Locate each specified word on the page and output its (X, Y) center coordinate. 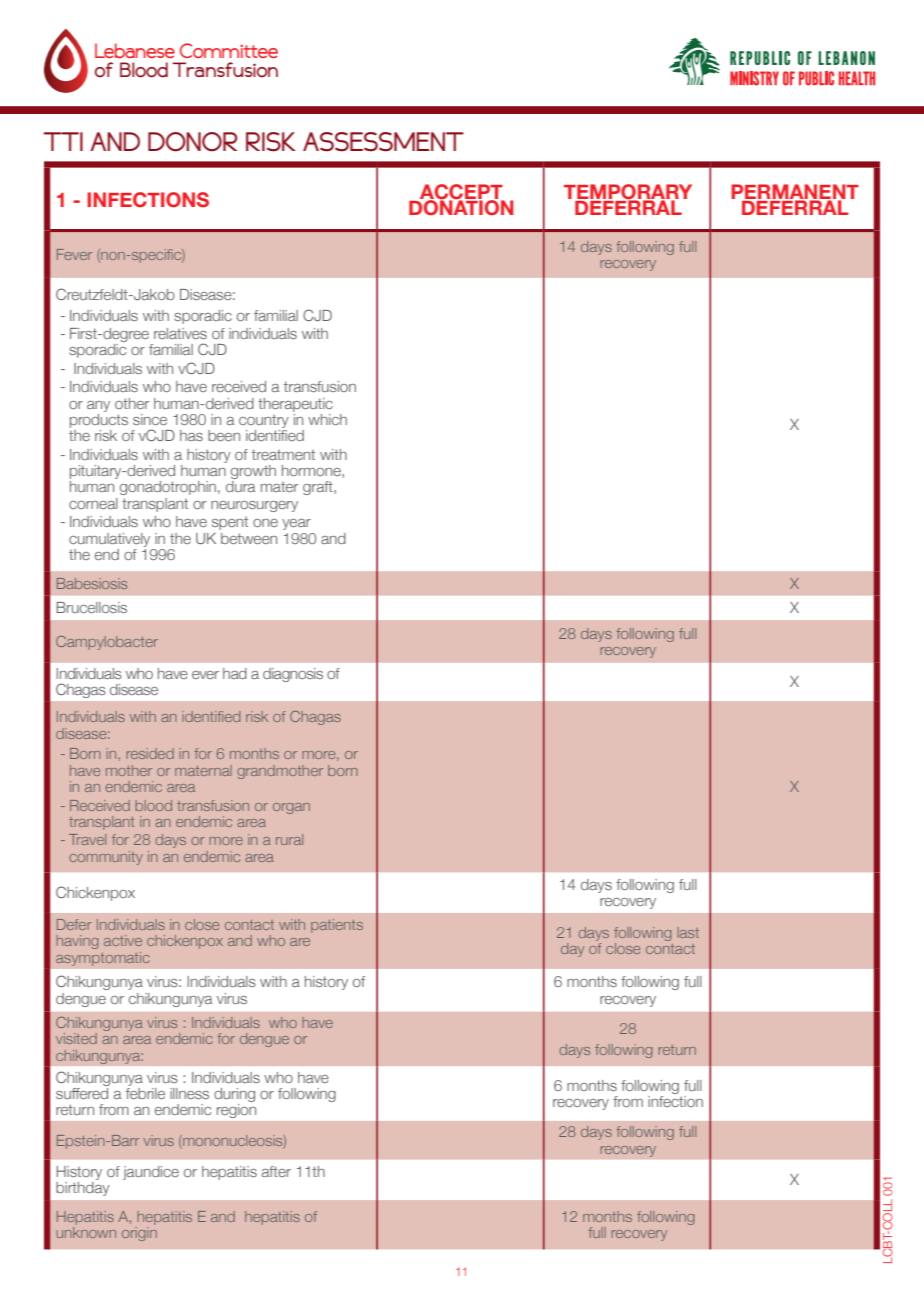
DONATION (461, 206)
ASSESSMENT (383, 142)
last (688, 932)
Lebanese (135, 50)
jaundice (151, 1173)
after (276, 1171)
